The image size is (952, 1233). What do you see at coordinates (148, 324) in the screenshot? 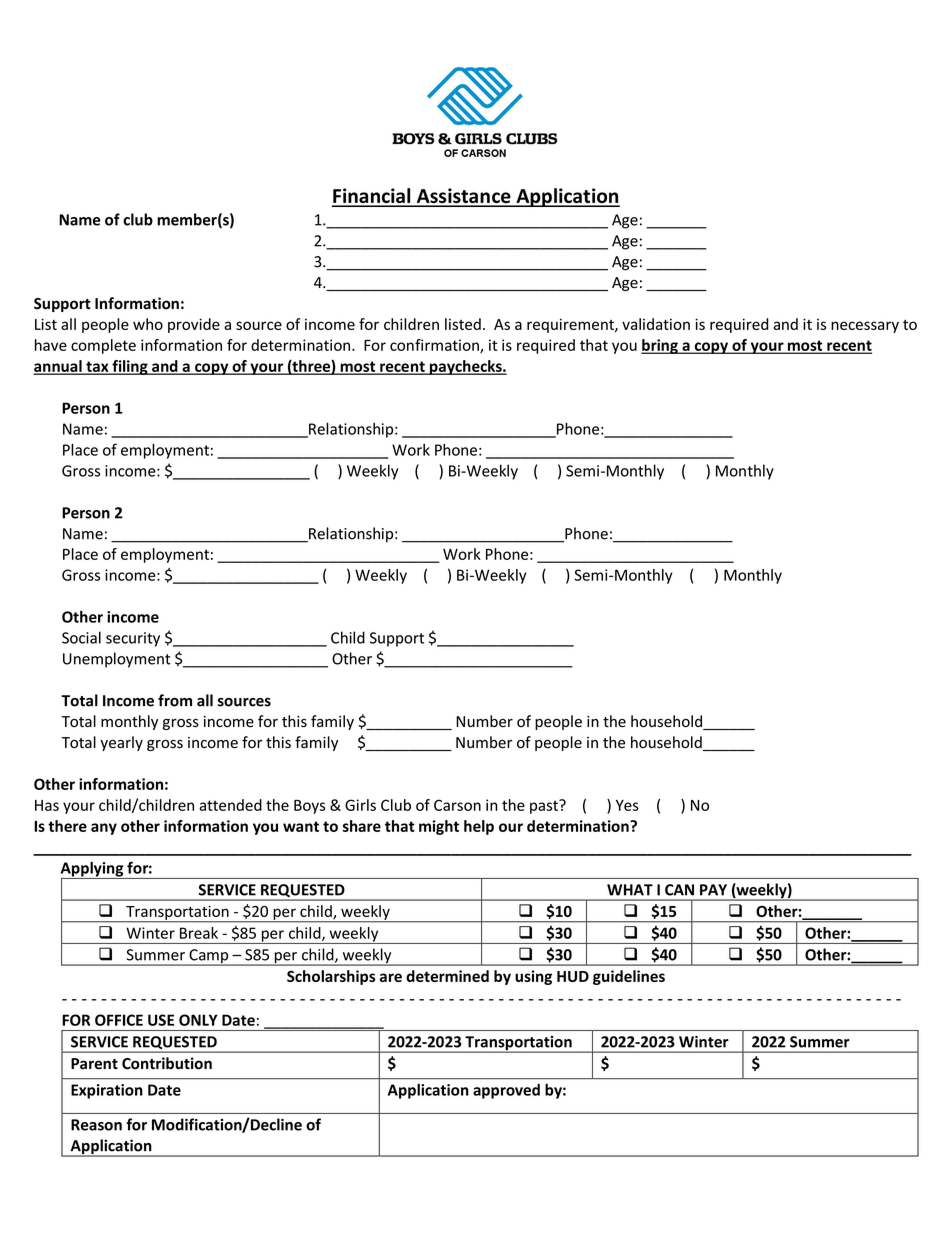
I see `who` at bounding box center [148, 324].
